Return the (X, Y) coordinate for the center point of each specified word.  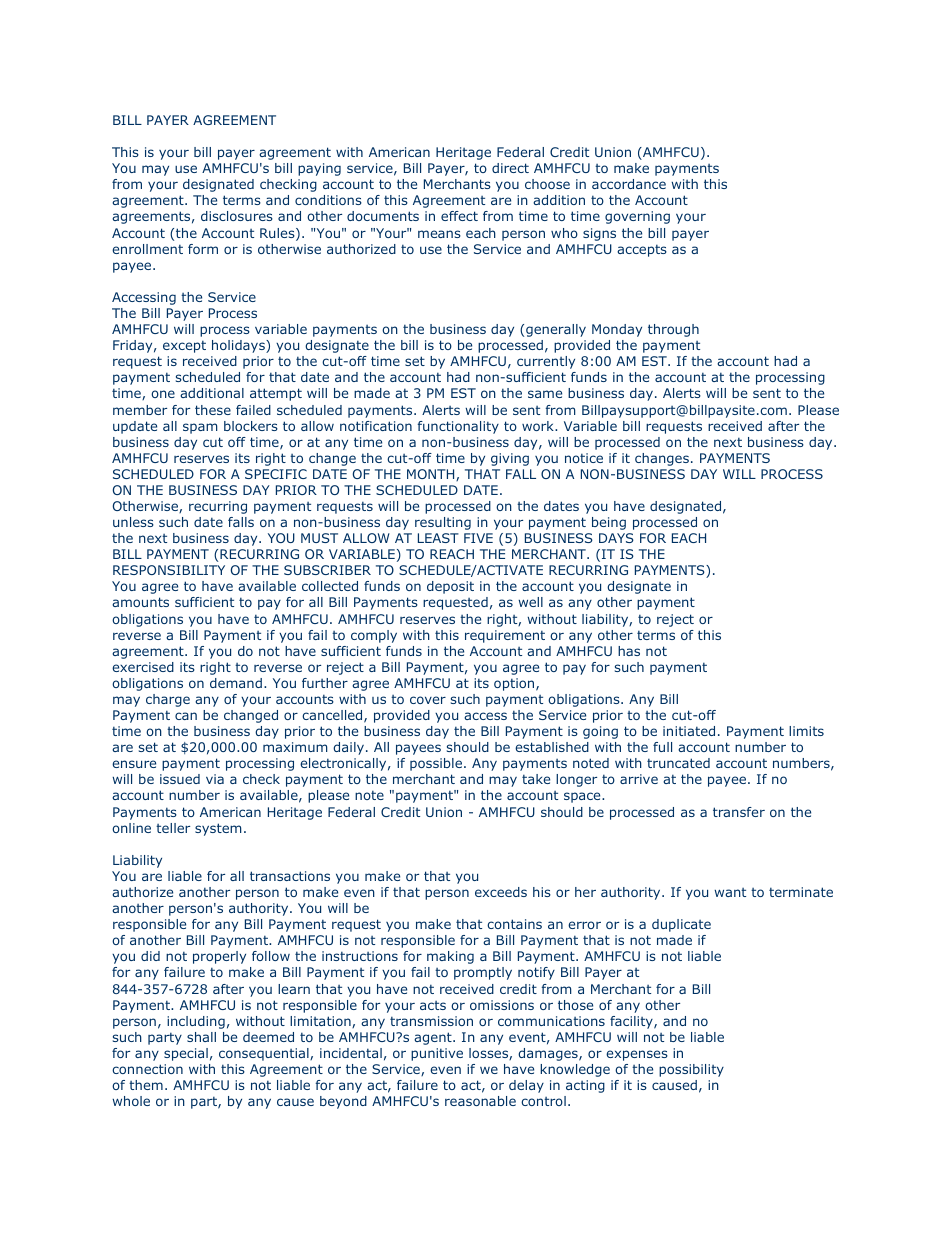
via (215, 779)
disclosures (237, 216)
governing (637, 217)
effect (459, 216)
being (609, 523)
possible (436, 764)
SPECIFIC (276, 474)
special (186, 1054)
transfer (739, 812)
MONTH (432, 475)
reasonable (480, 1101)
